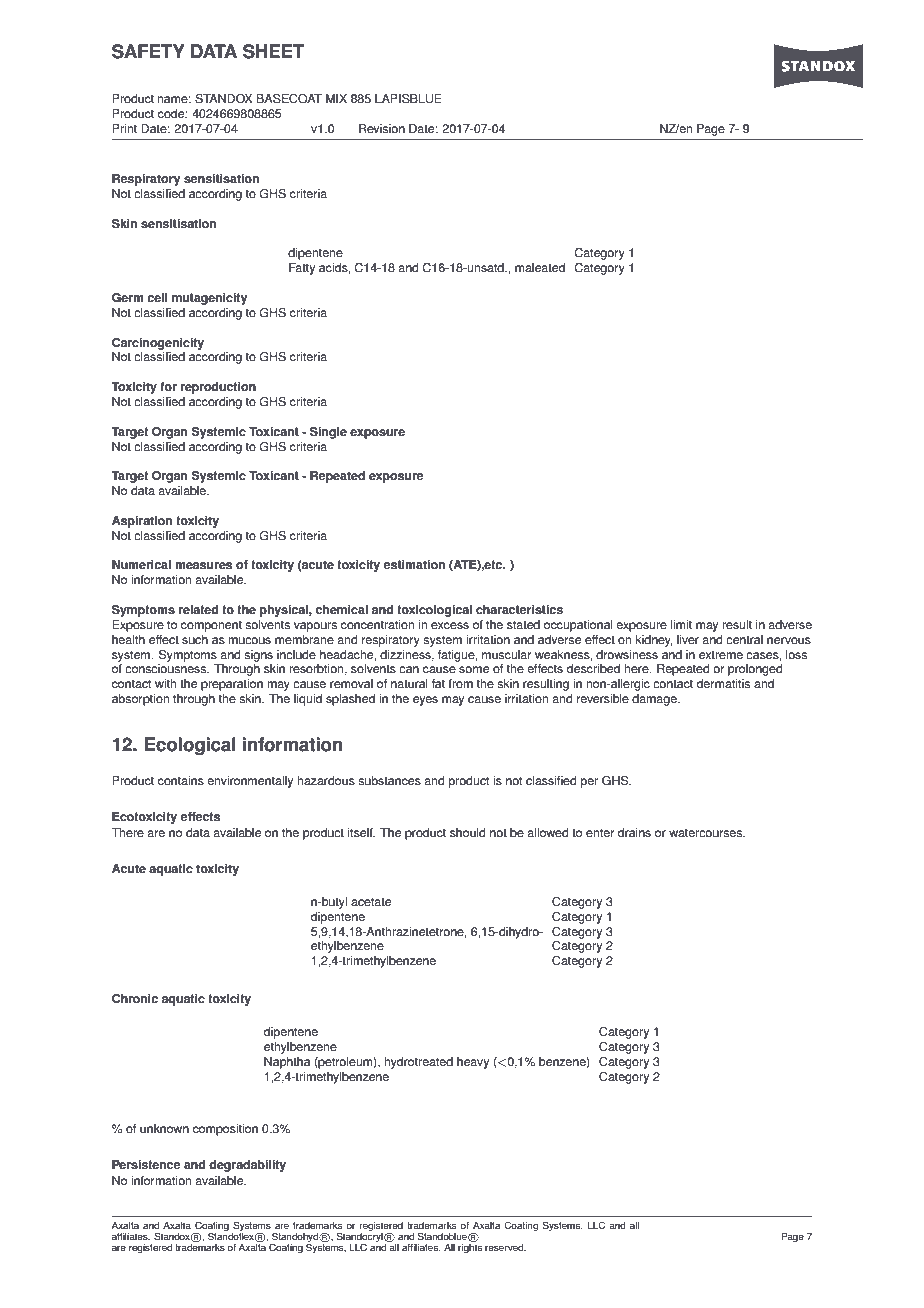 Image resolution: width=924 pixels, height=1308 pixels. I want to click on liver, so click(688, 640).
